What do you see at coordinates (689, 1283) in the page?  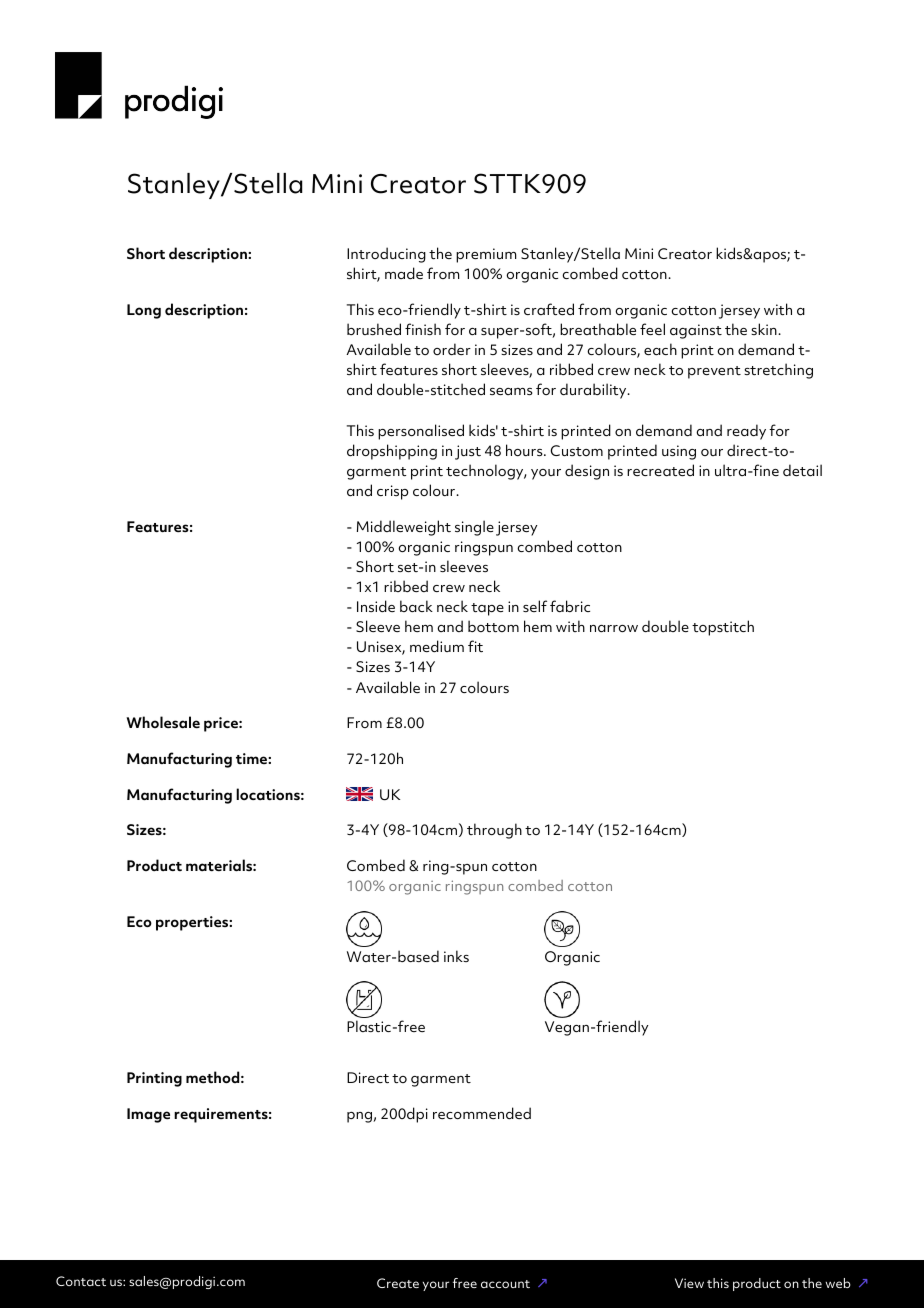 I see `View` at bounding box center [689, 1283].
